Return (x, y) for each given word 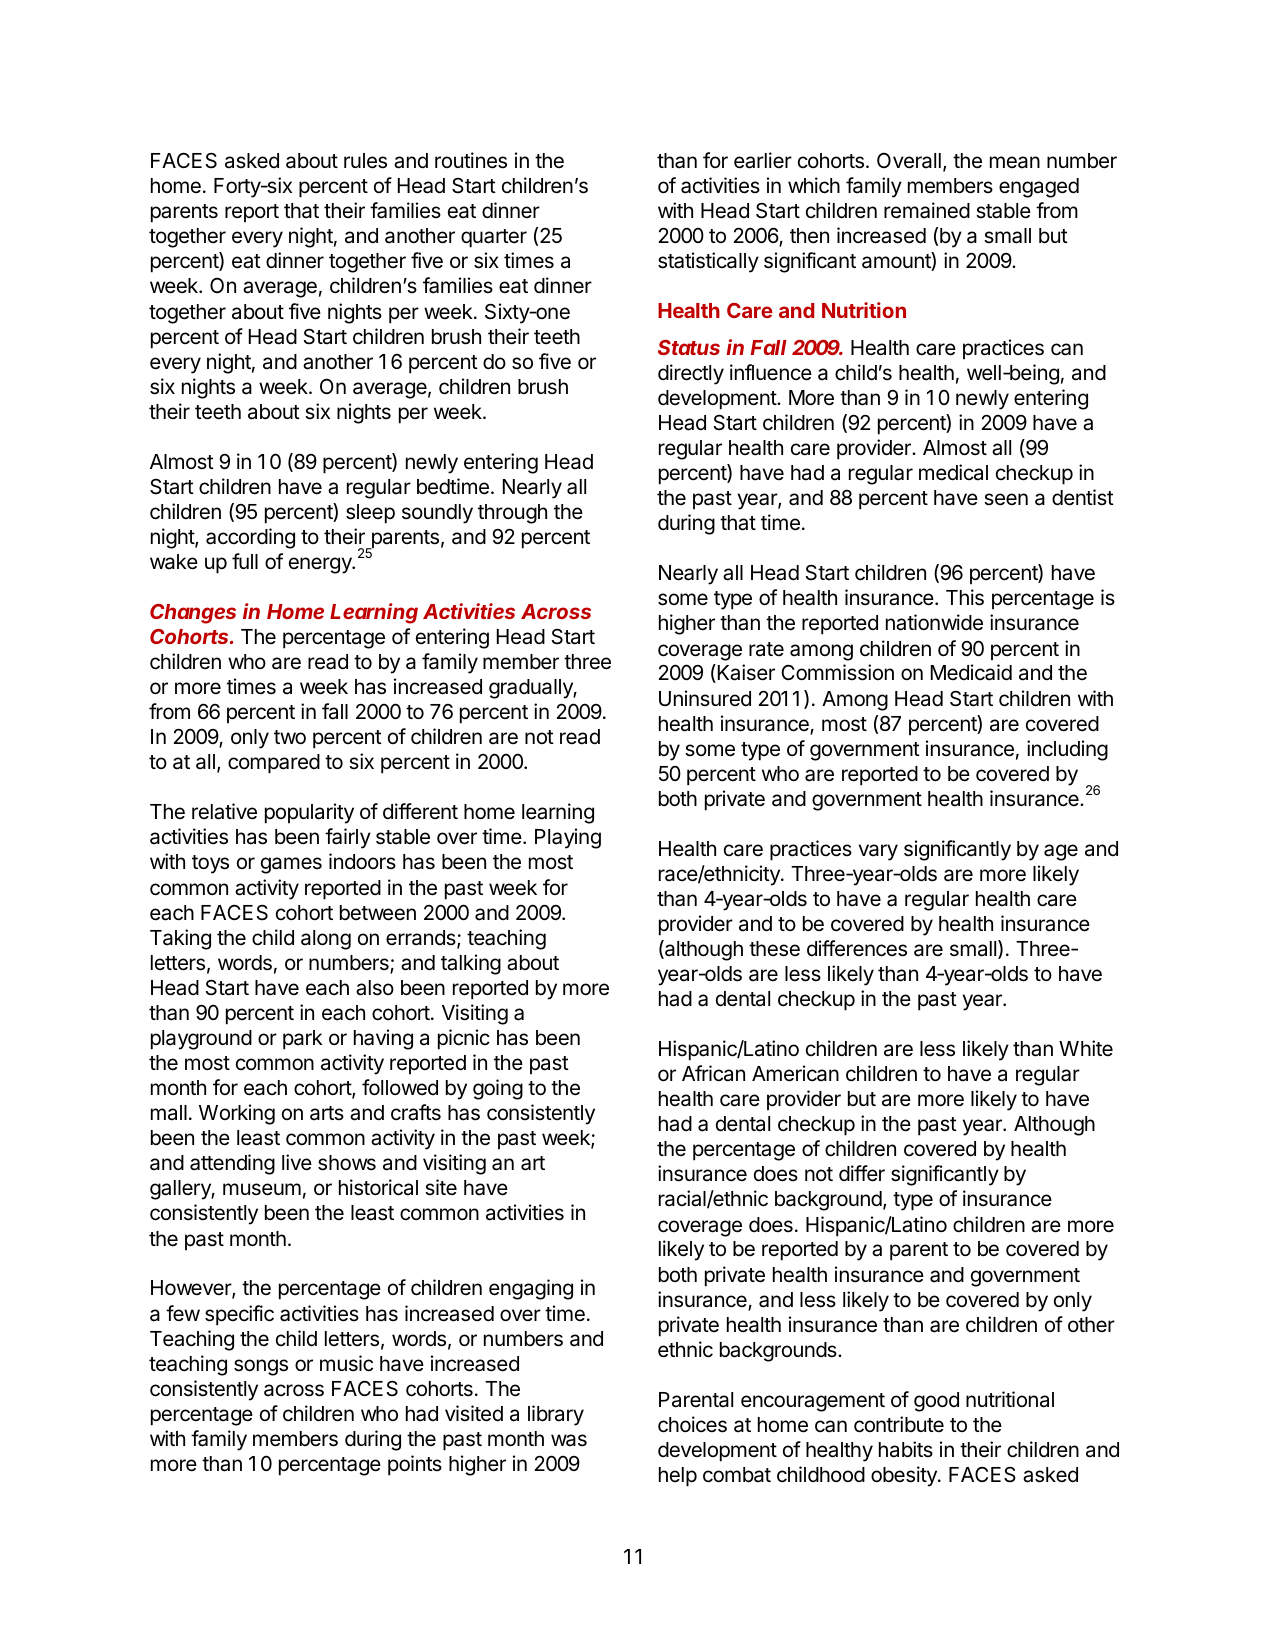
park (303, 1040)
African (713, 1073)
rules (365, 161)
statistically (708, 262)
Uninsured (705, 698)
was (569, 1440)
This (965, 597)
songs (261, 1367)
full (245, 561)
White (1086, 1048)
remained (927, 210)
